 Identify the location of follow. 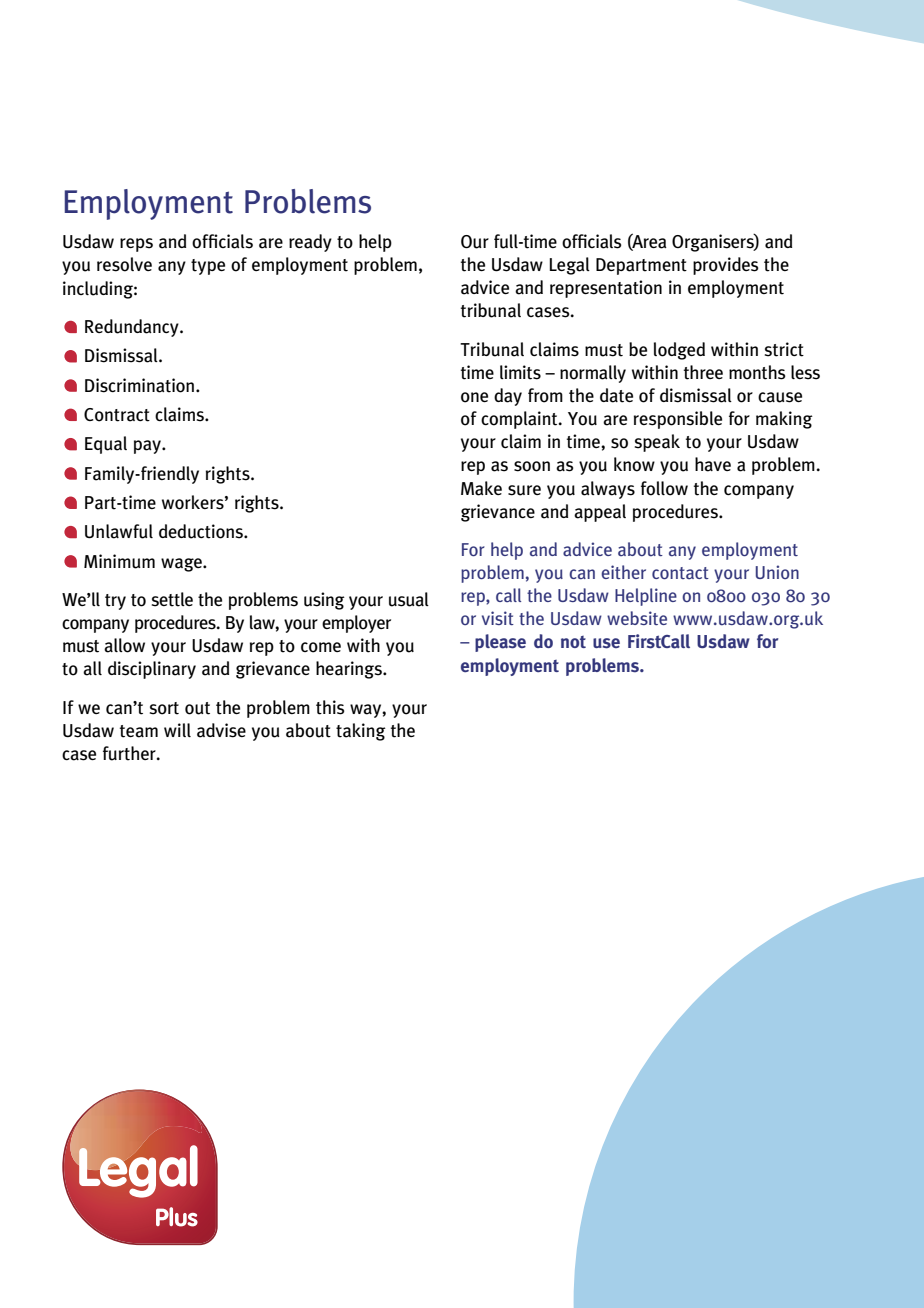
(664, 488).
